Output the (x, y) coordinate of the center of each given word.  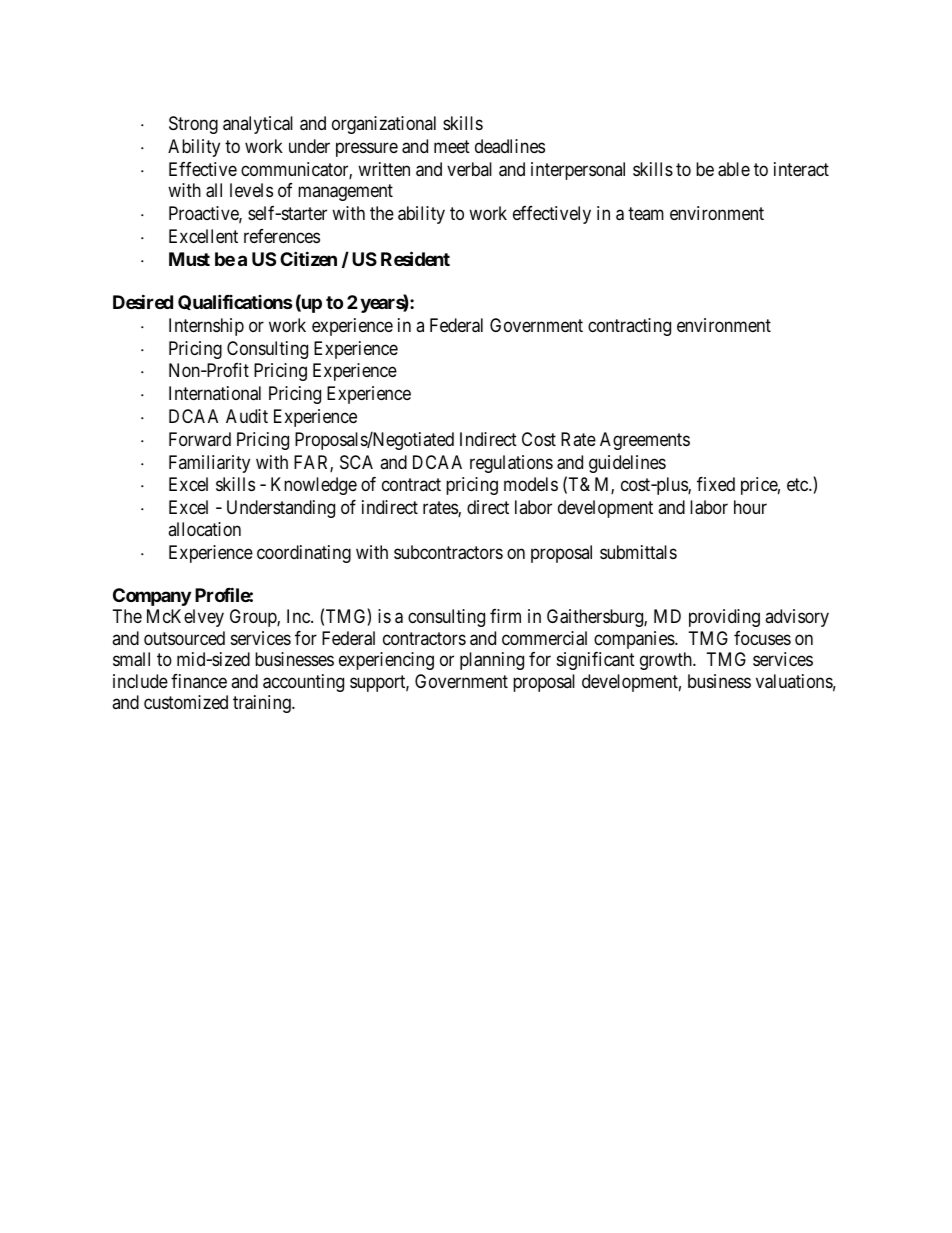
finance (199, 681)
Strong (193, 125)
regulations (511, 464)
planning (492, 661)
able (734, 169)
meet (452, 146)
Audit (247, 416)
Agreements (645, 441)
